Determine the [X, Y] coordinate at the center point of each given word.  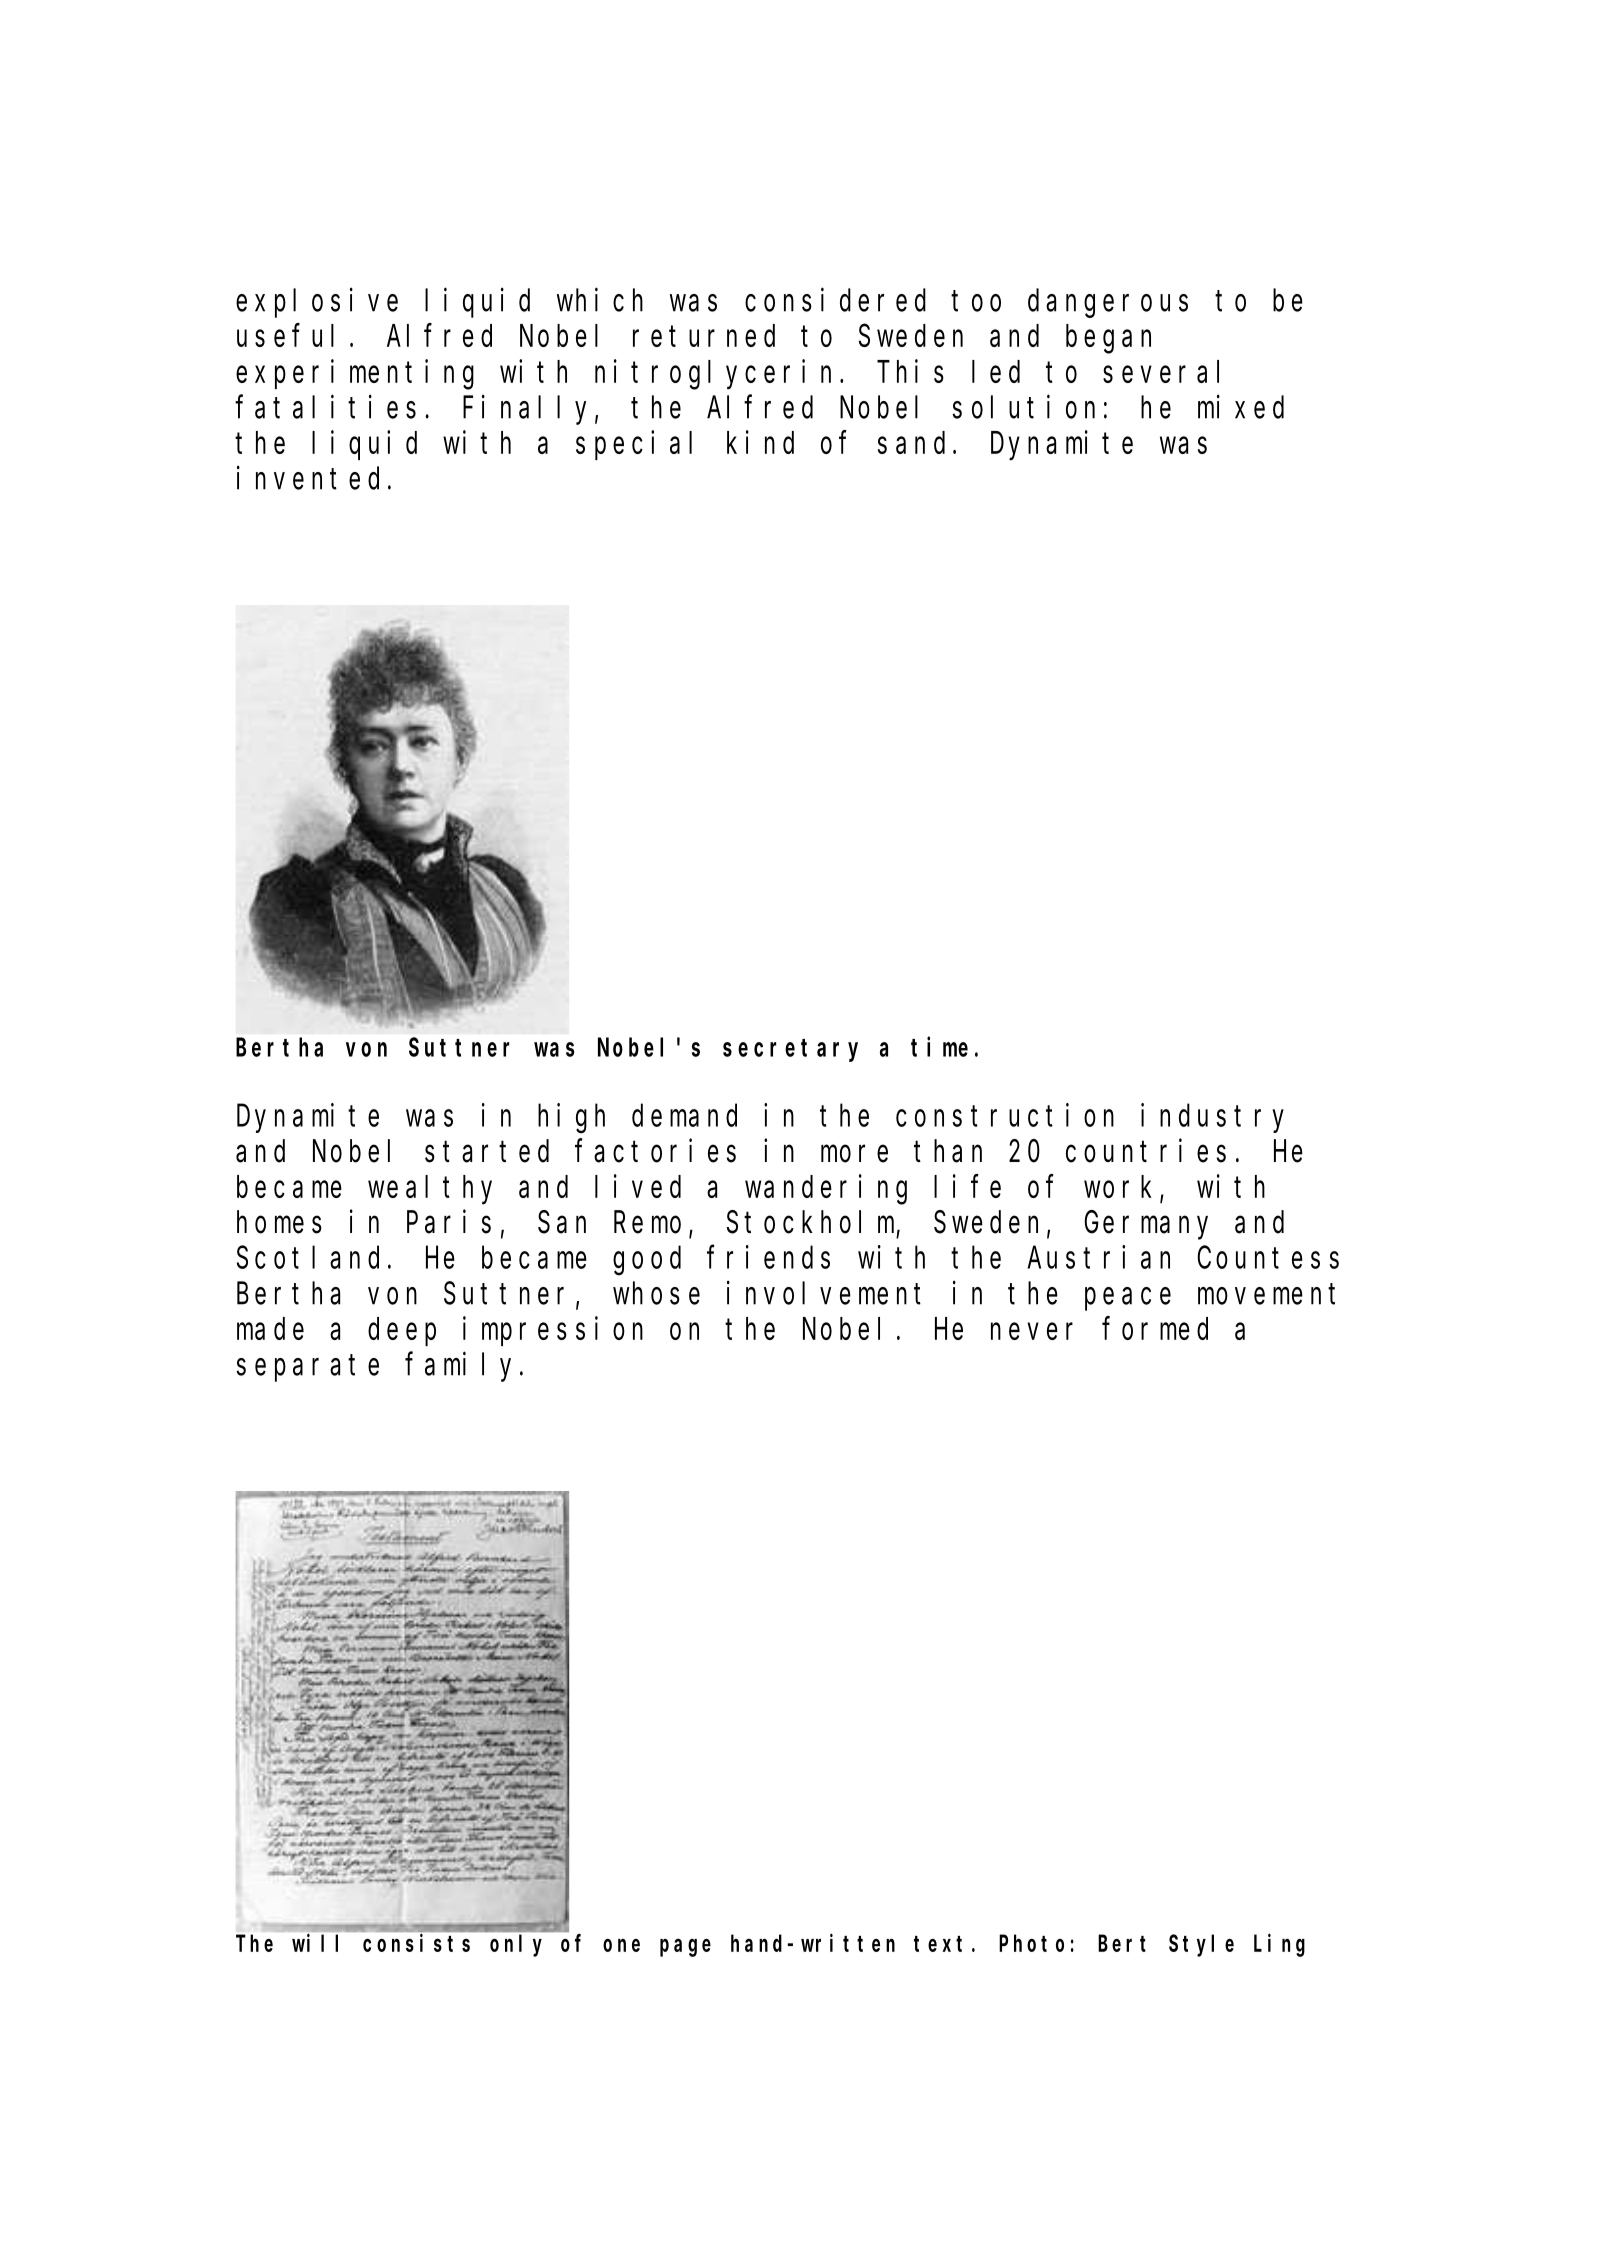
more [854, 1154]
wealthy [430, 1190]
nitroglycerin [713, 375]
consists [416, 1943]
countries [1146, 1151]
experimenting [355, 375]
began [1108, 339]
